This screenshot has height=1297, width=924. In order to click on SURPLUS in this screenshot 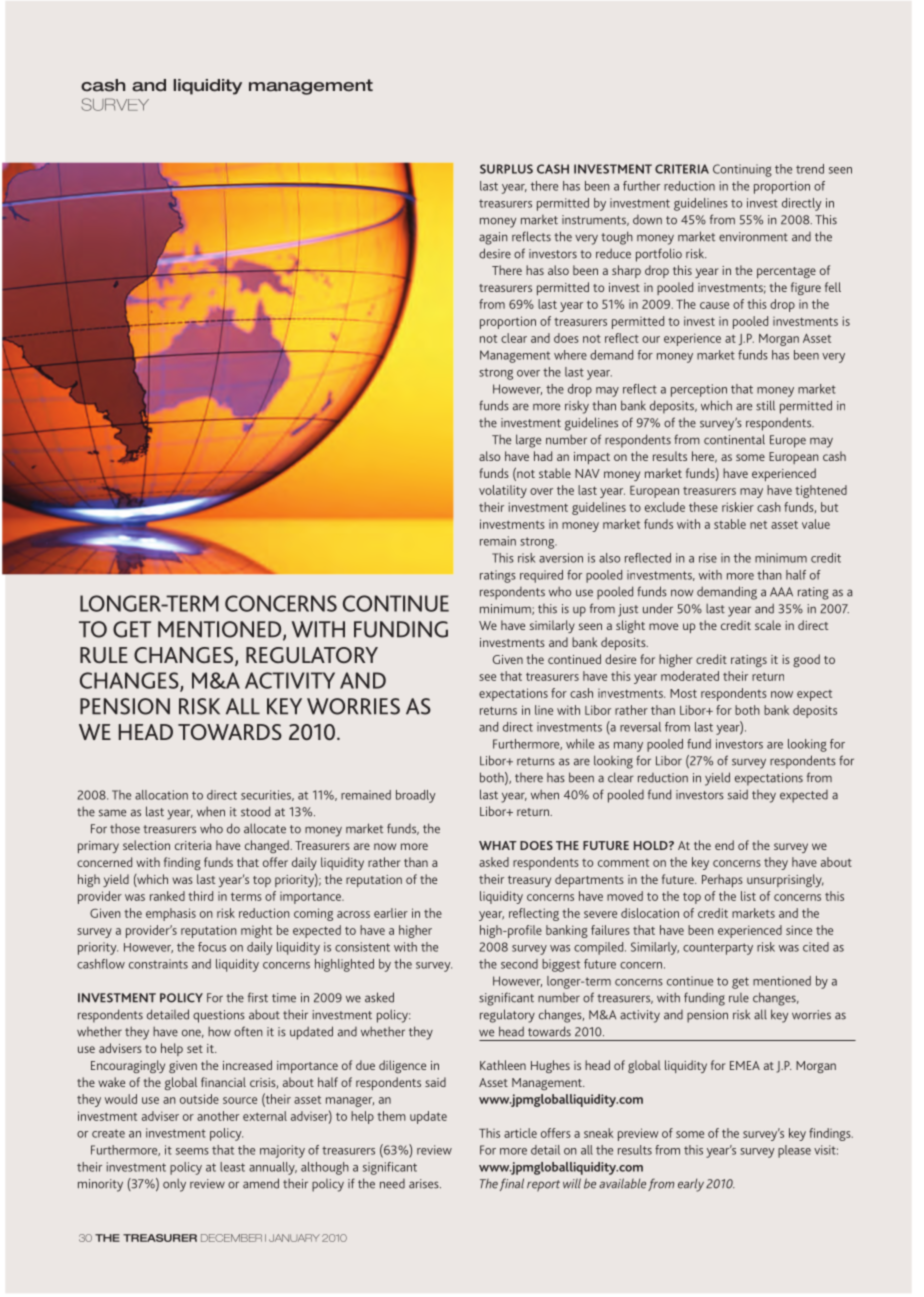, I will do `click(506, 169)`.
